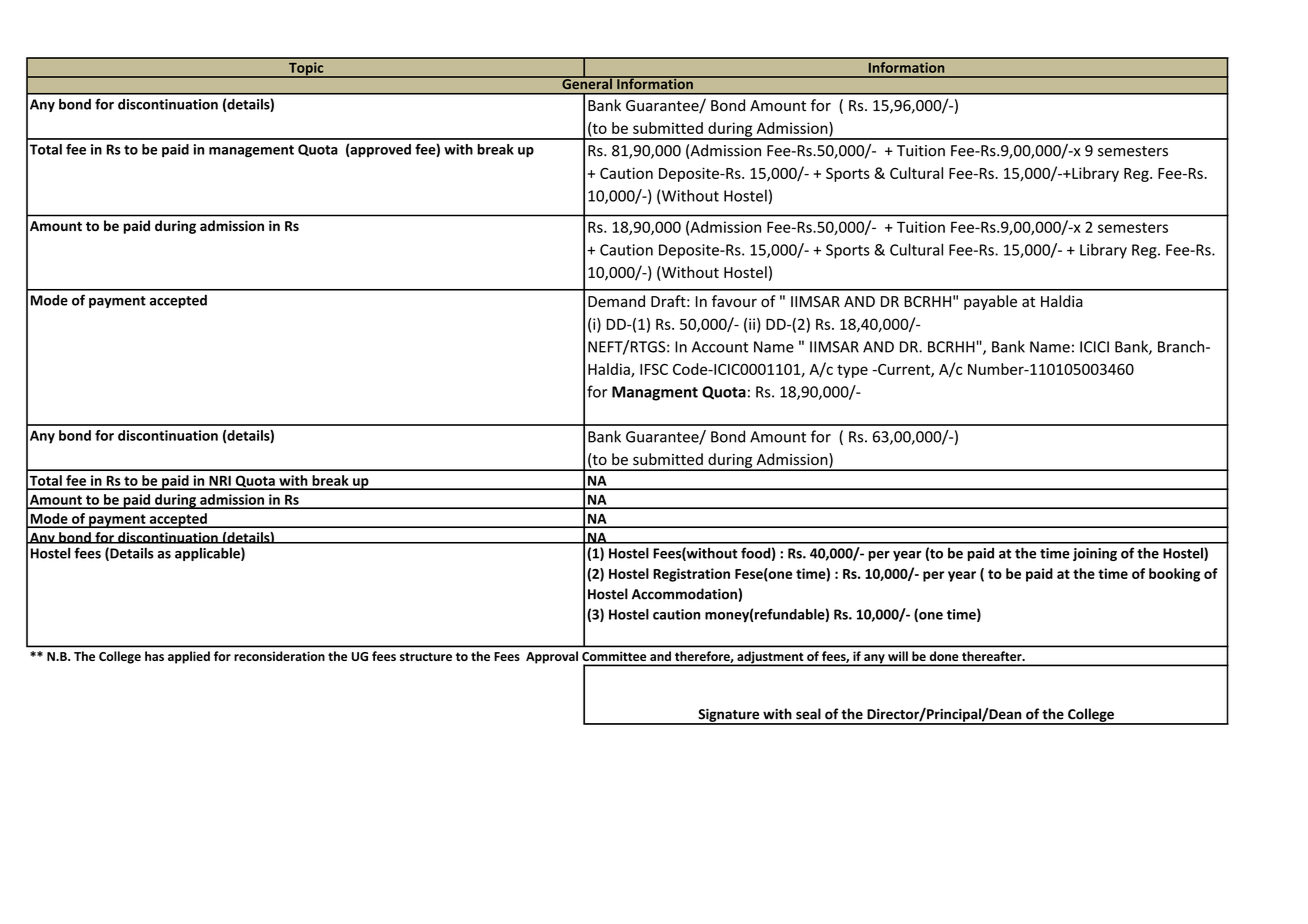  Describe the element at coordinates (251, 151) in the image. I see `management` at that location.
